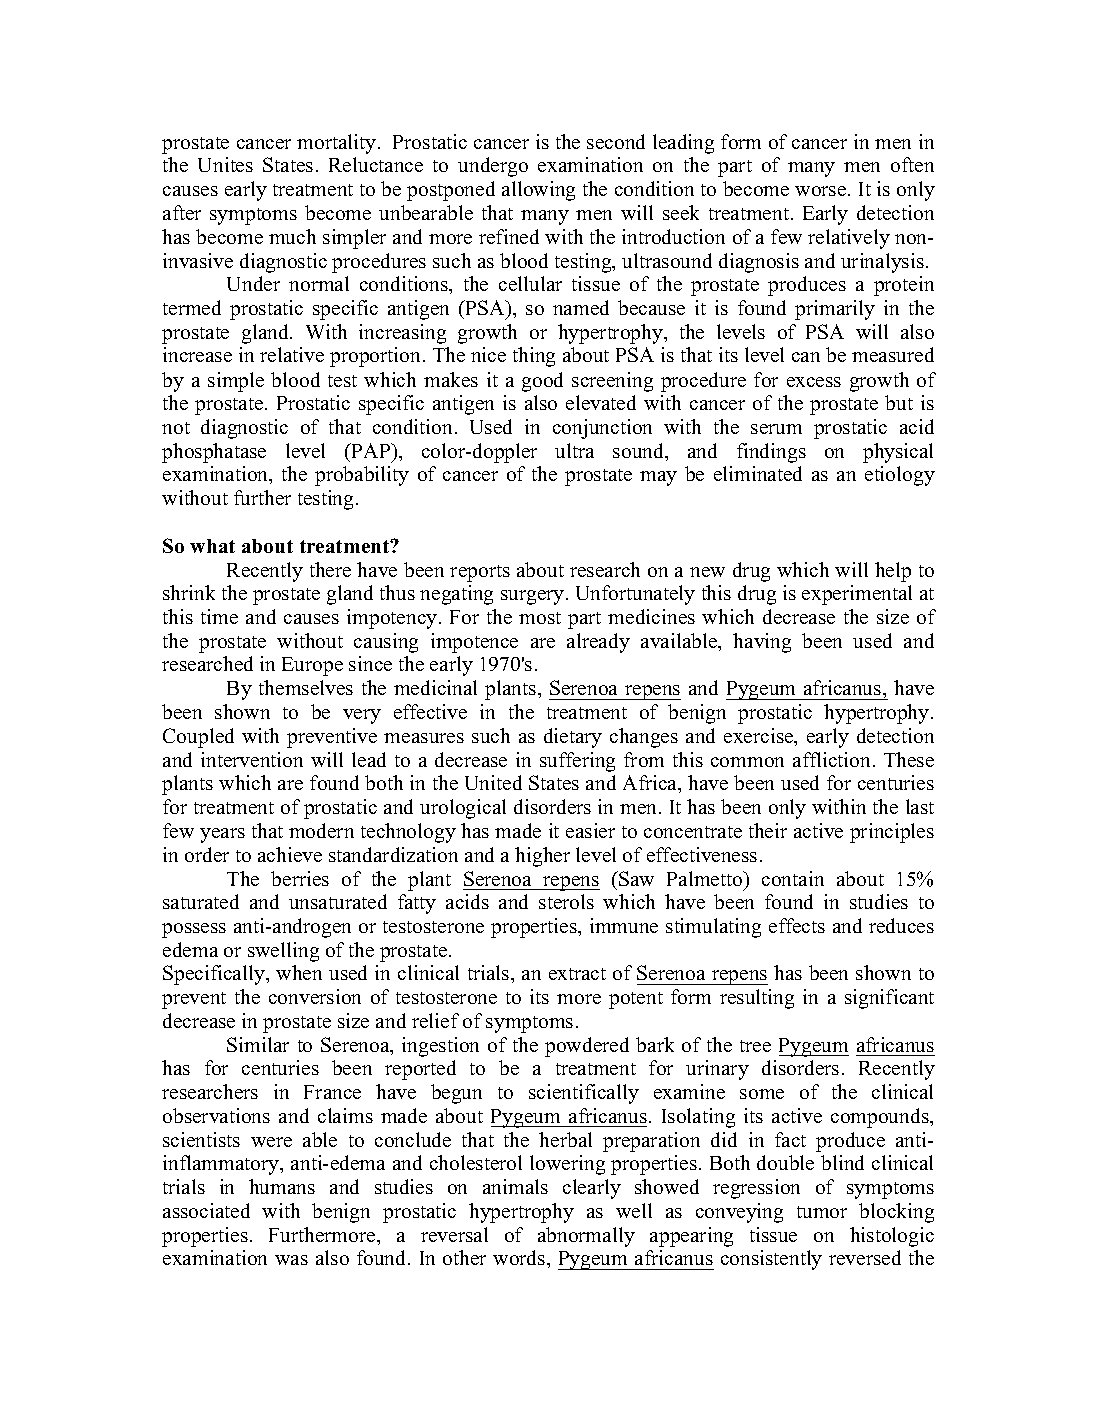 The image size is (1094, 1416). What do you see at coordinates (291, 1260) in the screenshot?
I see `was` at bounding box center [291, 1260].
